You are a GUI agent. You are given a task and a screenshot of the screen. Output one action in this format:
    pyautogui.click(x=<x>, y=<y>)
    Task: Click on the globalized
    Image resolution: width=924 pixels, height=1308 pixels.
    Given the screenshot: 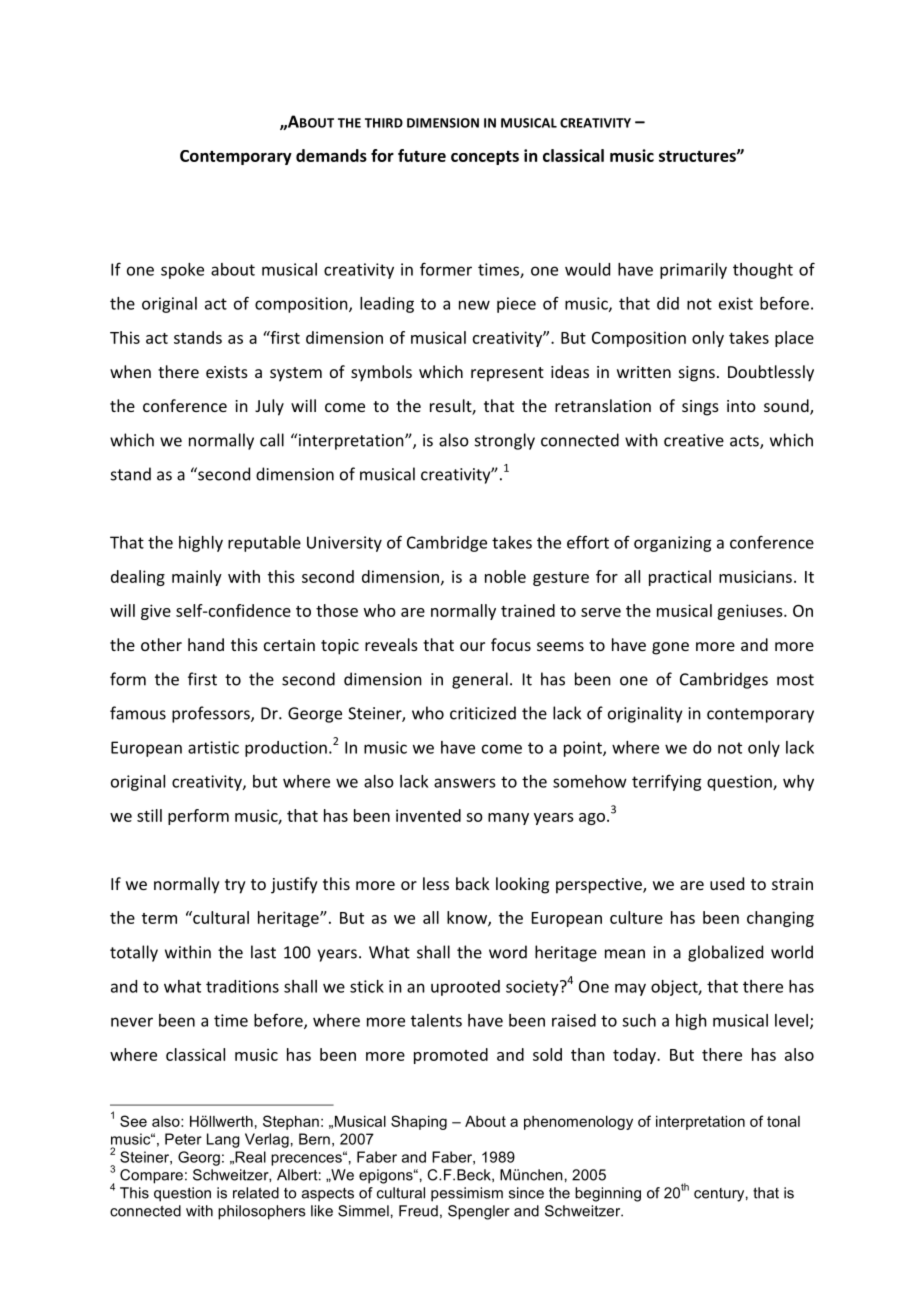 What is the action you would take?
    pyautogui.click(x=725, y=953)
